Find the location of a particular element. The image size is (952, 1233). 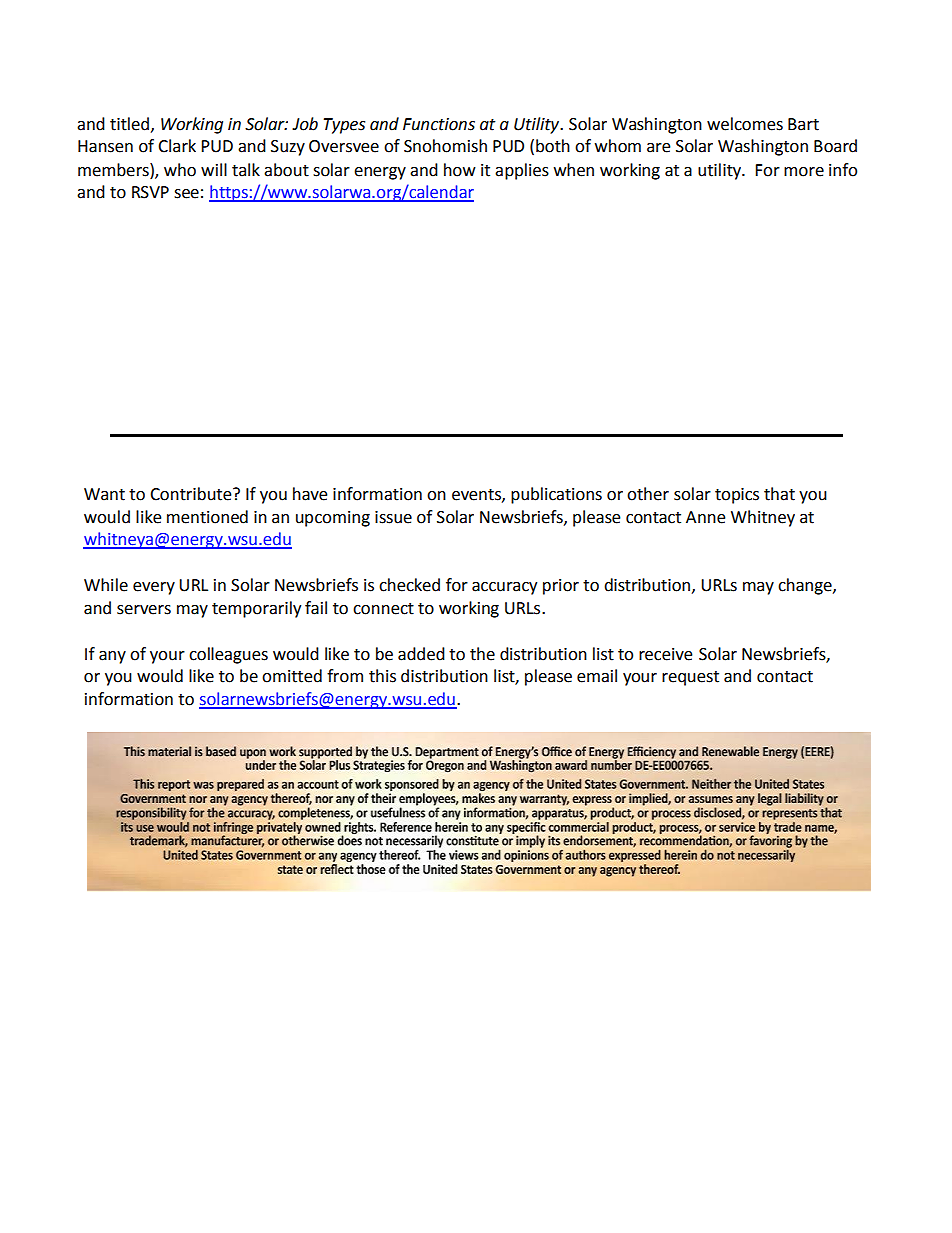

request is located at coordinates (690, 678).
